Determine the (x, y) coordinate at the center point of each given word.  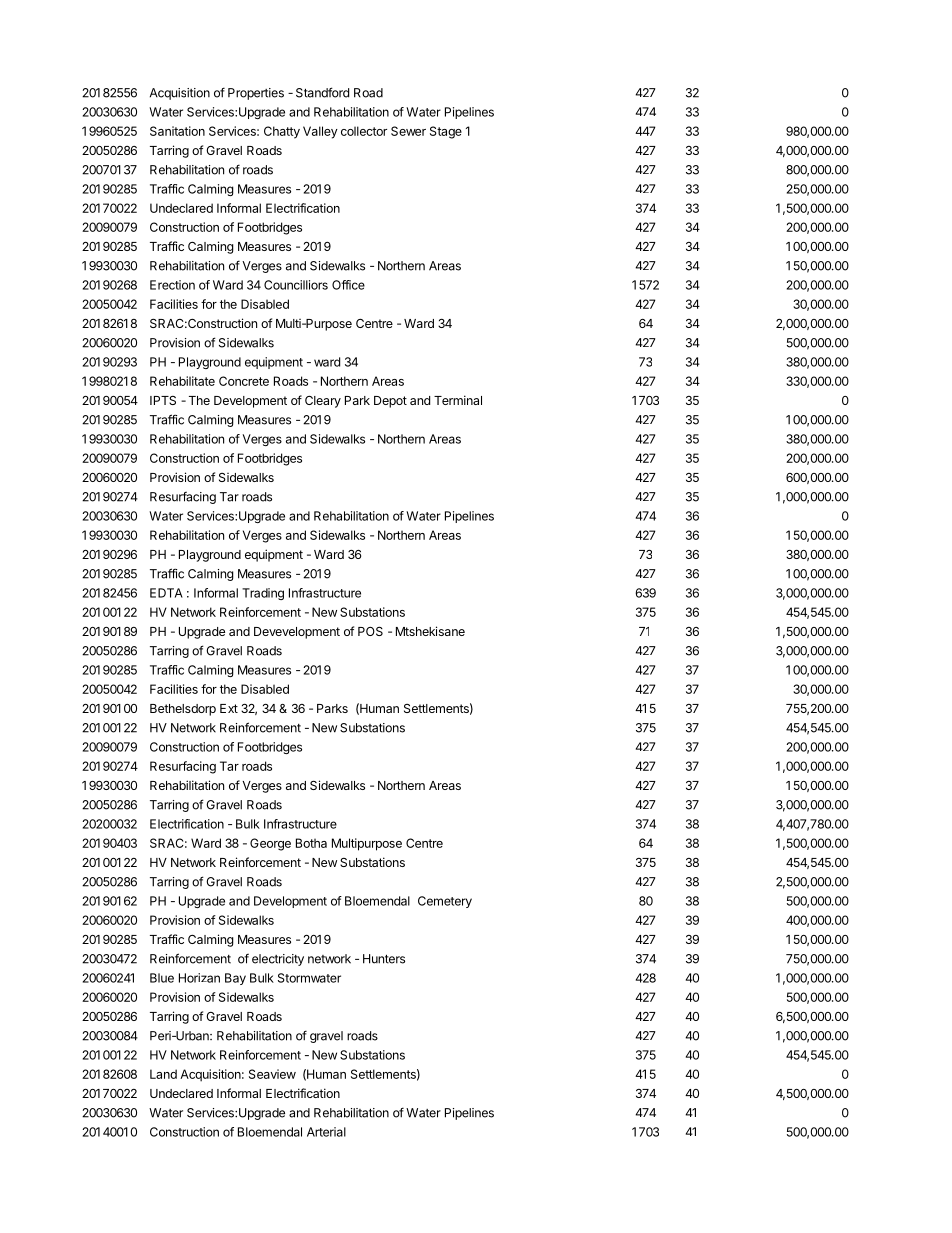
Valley (320, 132)
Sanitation (177, 131)
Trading (263, 594)
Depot (390, 402)
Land (163, 1074)
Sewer (408, 131)
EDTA (166, 593)
